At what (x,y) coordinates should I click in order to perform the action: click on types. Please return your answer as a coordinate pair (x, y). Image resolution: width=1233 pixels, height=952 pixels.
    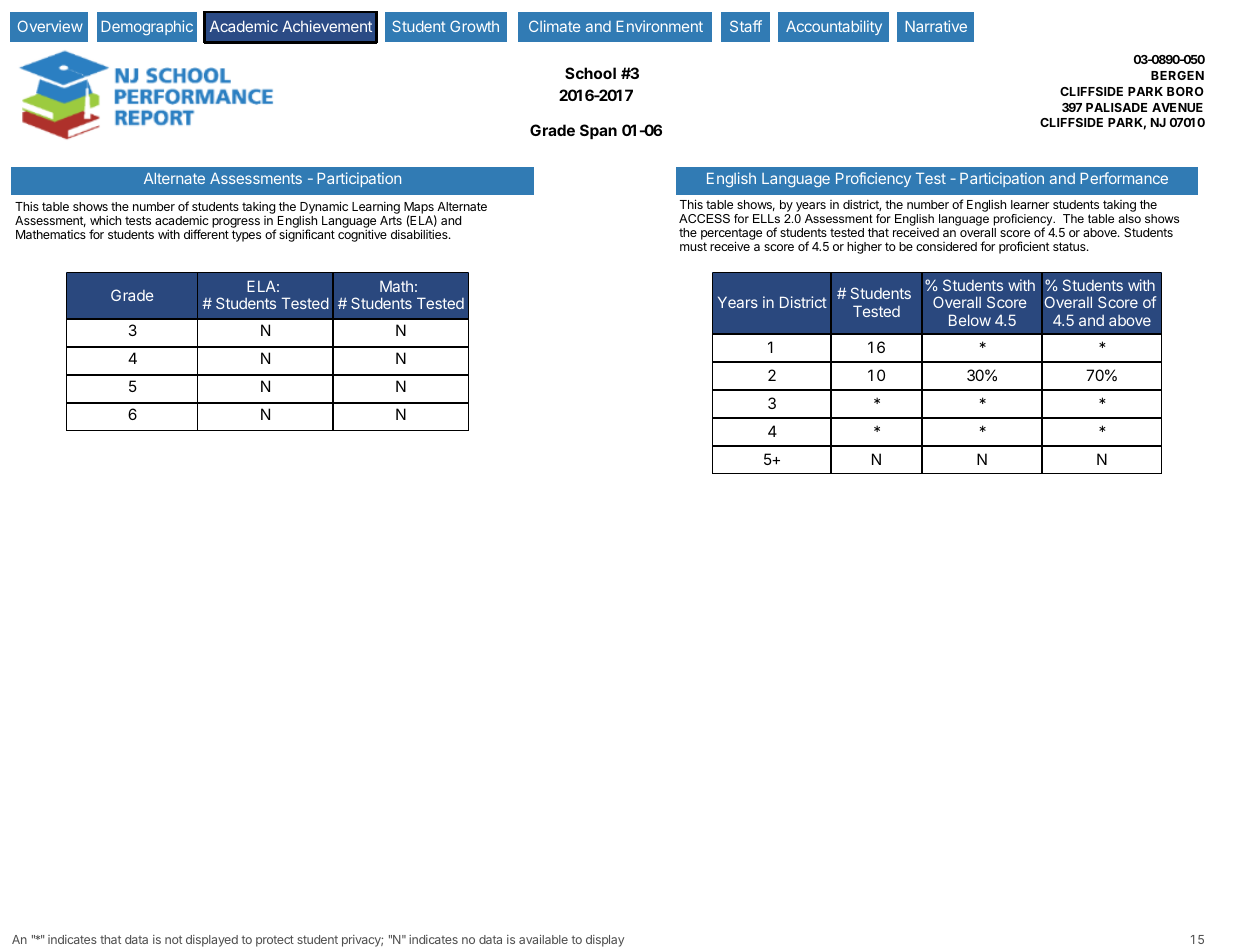
    Looking at the image, I should click on (246, 236).
